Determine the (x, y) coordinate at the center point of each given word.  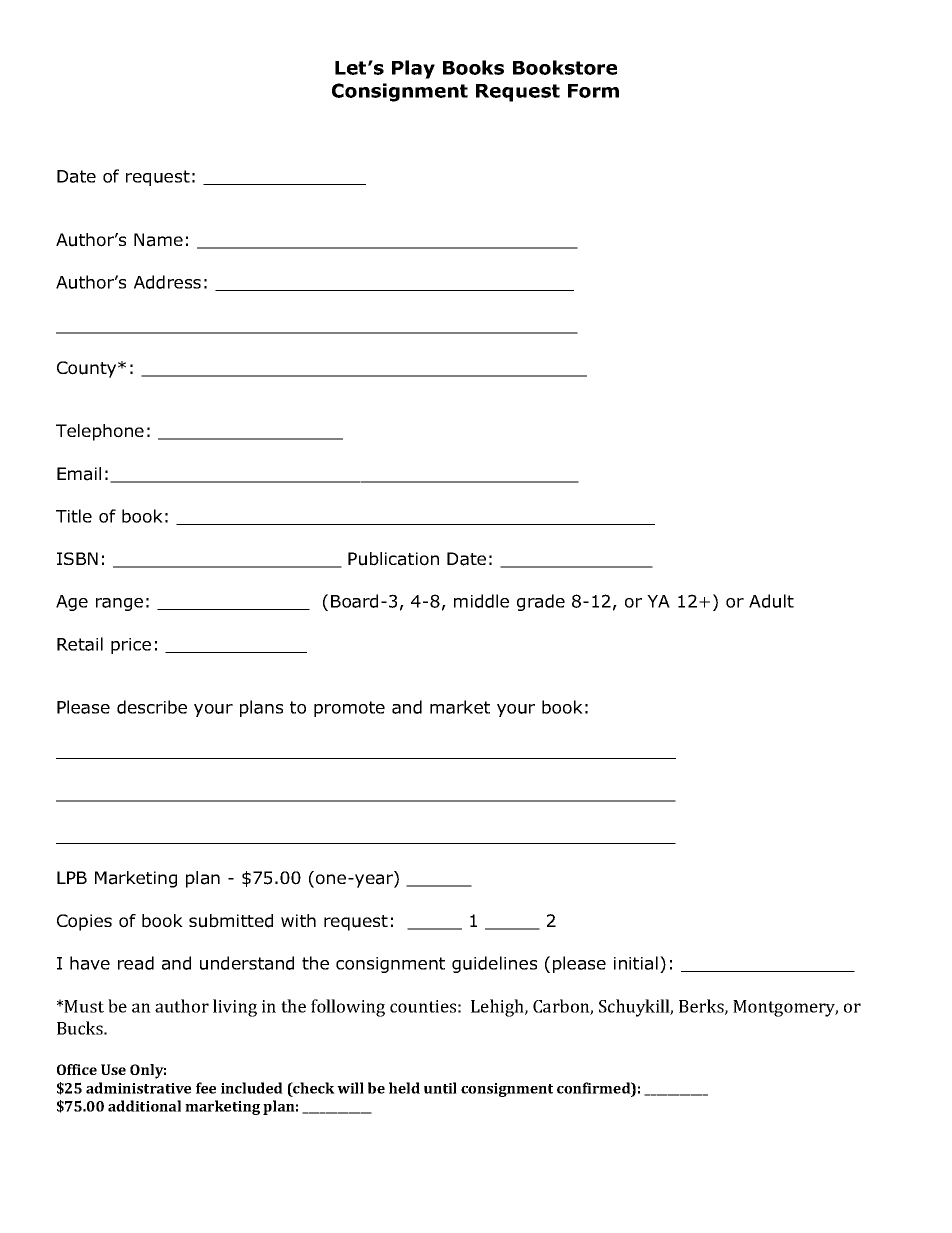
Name (158, 240)
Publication (393, 559)
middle (481, 601)
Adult (771, 601)
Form (593, 91)
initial (636, 963)
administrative (138, 1088)
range (119, 604)
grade (541, 602)
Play (413, 69)
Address (167, 282)
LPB (72, 877)
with (298, 920)
